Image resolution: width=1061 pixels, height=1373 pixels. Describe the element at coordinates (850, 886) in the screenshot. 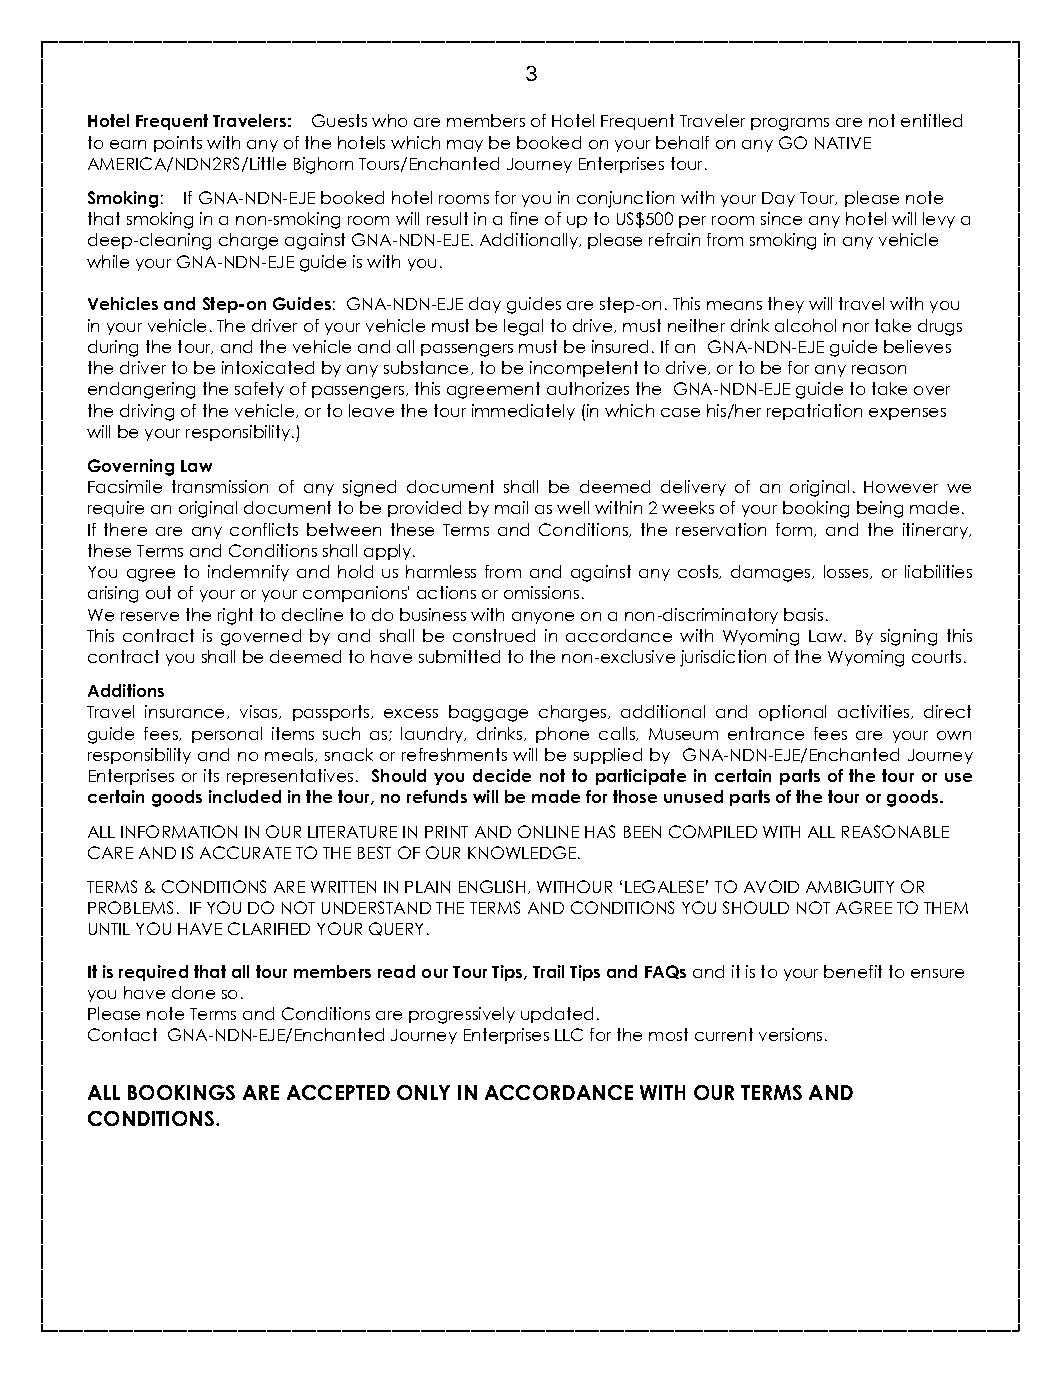

I see `AMBIGUITY` at that location.
